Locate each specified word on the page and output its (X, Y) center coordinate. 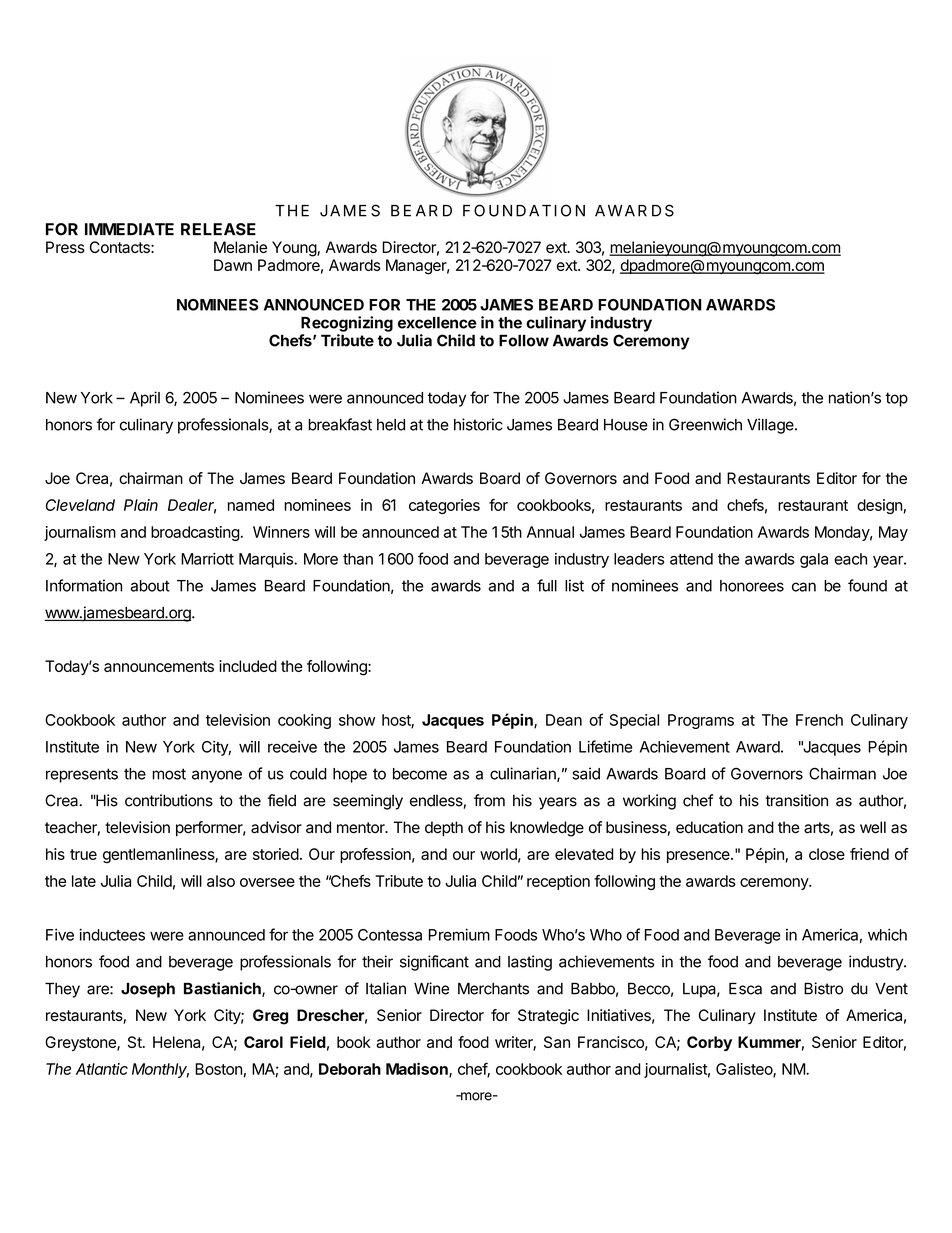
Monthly (160, 1070)
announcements (159, 666)
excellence (437, 323)
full (547, 585)
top (896, 399)
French (819, 720)
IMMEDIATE (129, 229)
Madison (418, 1069)
